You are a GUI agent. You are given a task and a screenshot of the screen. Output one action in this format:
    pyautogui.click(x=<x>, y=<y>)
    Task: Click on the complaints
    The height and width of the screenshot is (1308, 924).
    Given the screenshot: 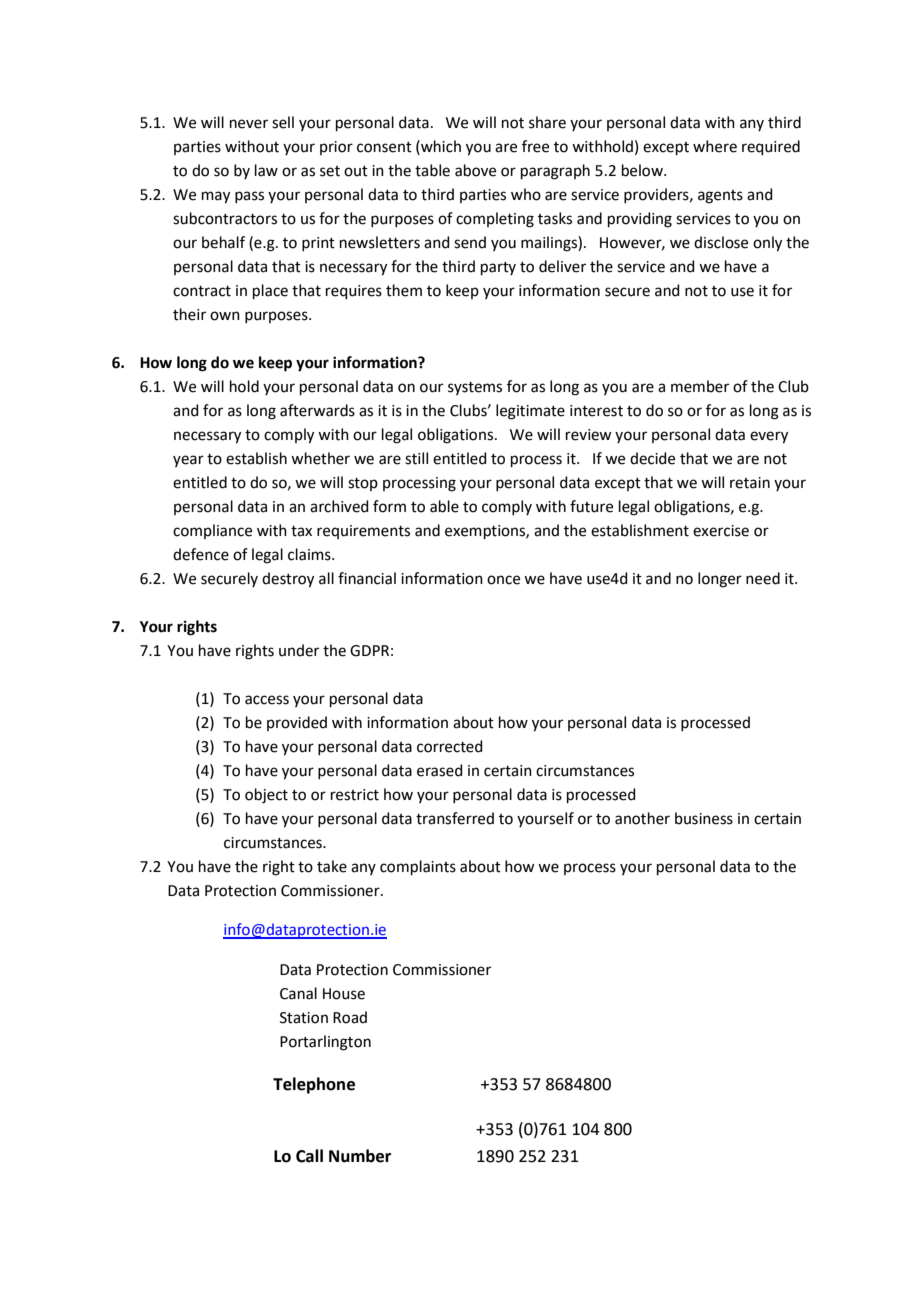 What is the action you would take?
    pyautogui.click(x=418, y=867)
